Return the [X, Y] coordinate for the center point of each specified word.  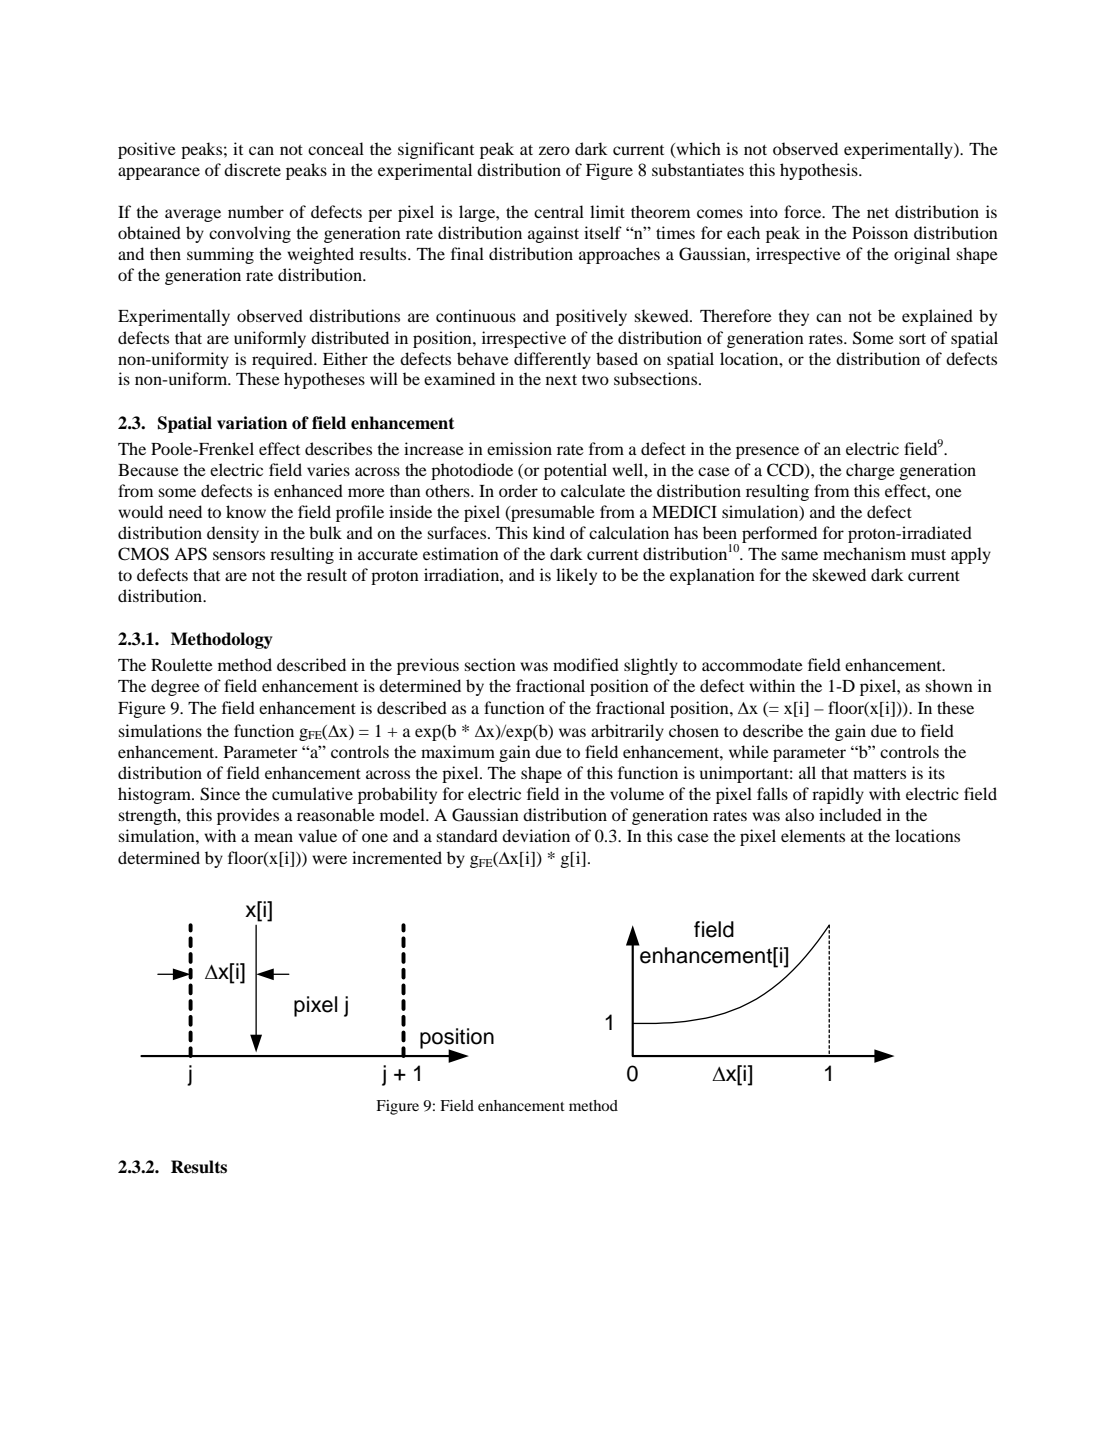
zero [554, 150]
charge [870, 471]
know [246, 511]
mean [273, 837]
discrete [252, 169]
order [518, 490]
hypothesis [820, 171]
